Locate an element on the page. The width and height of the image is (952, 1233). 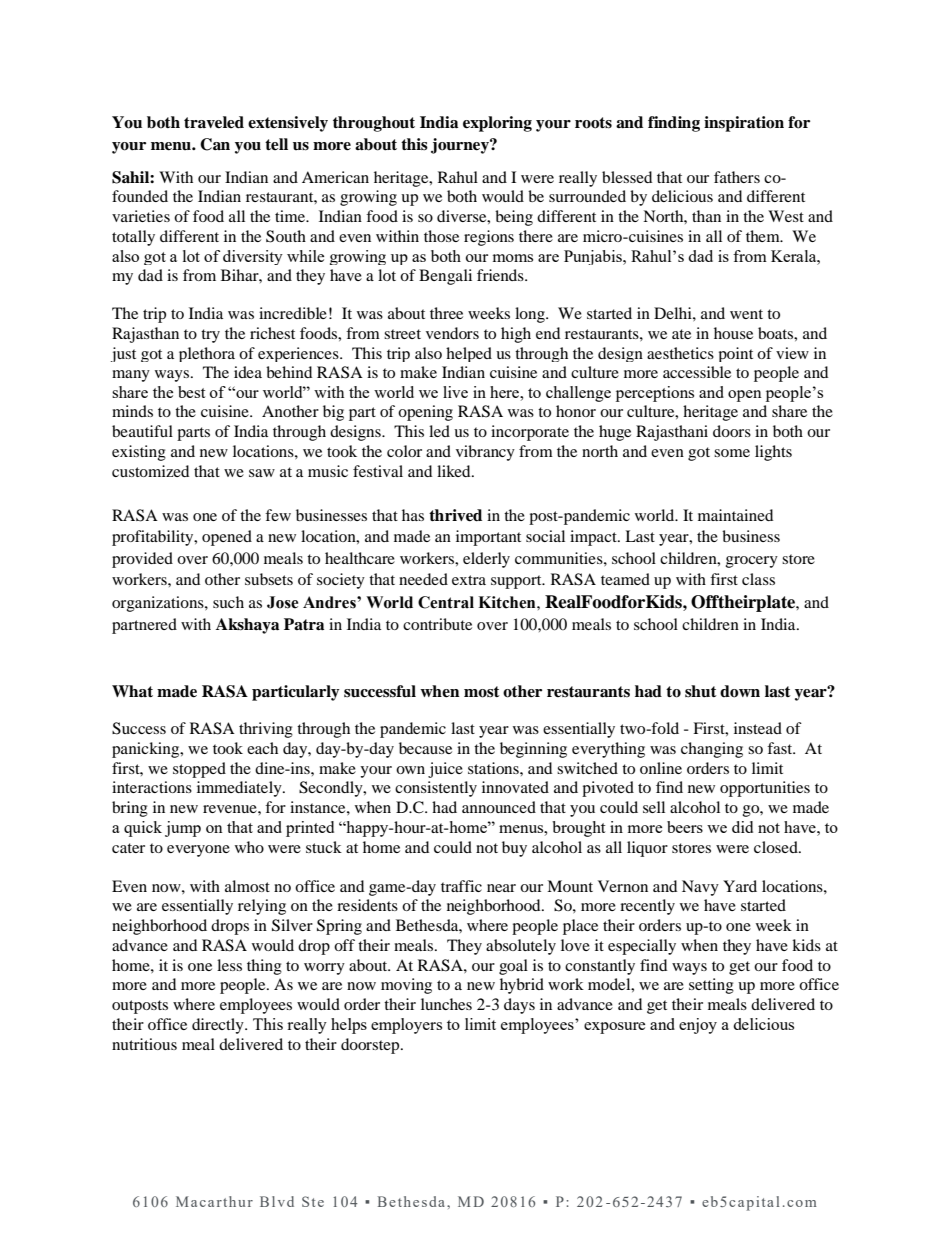
traveled is located at coordinates (214, 122).
